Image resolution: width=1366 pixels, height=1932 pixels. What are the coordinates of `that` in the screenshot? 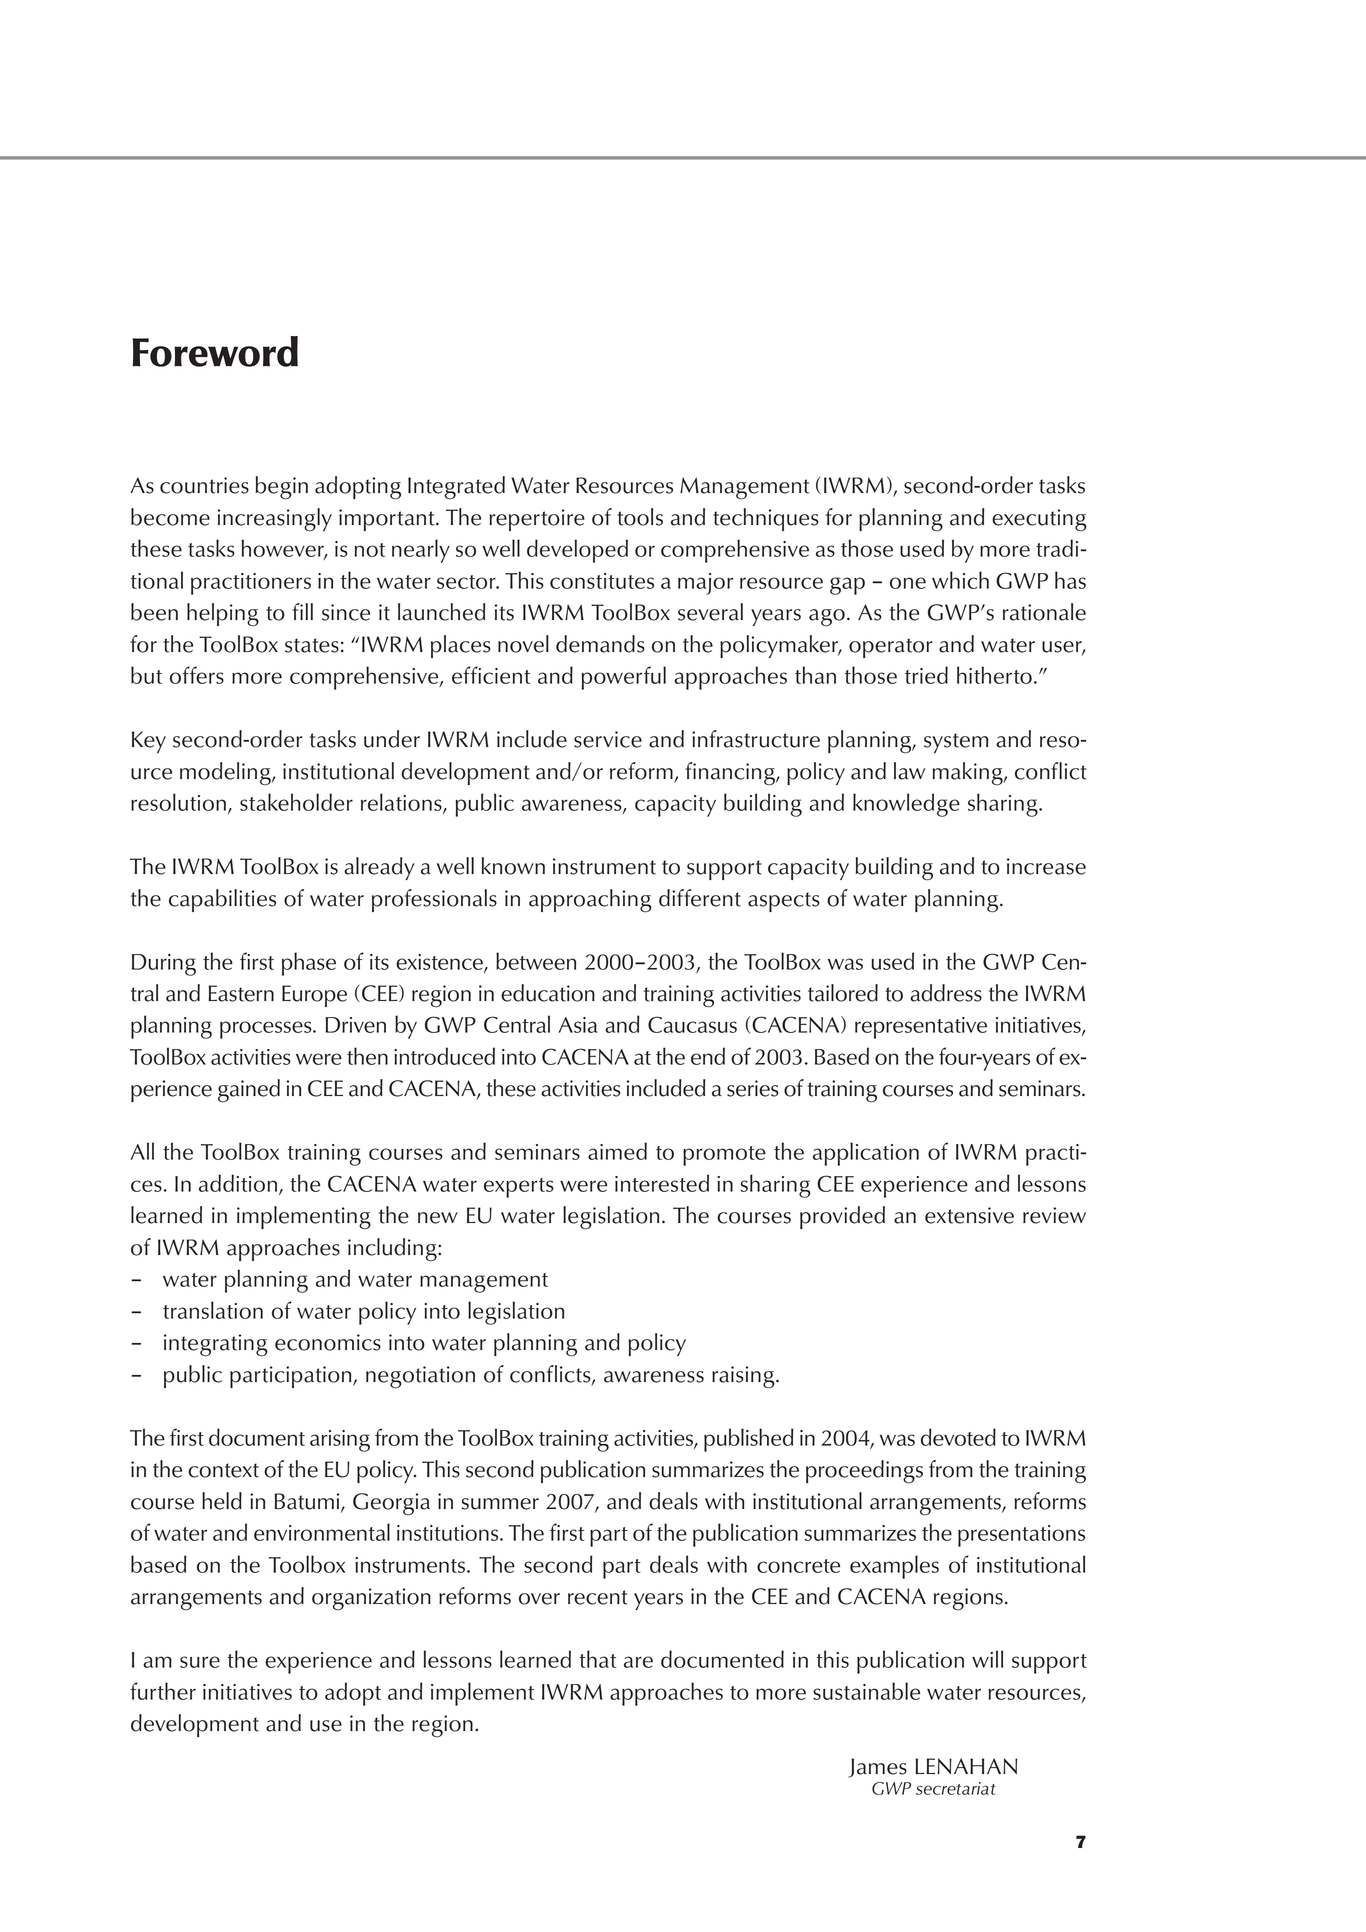 It's located at (597, 1659).
